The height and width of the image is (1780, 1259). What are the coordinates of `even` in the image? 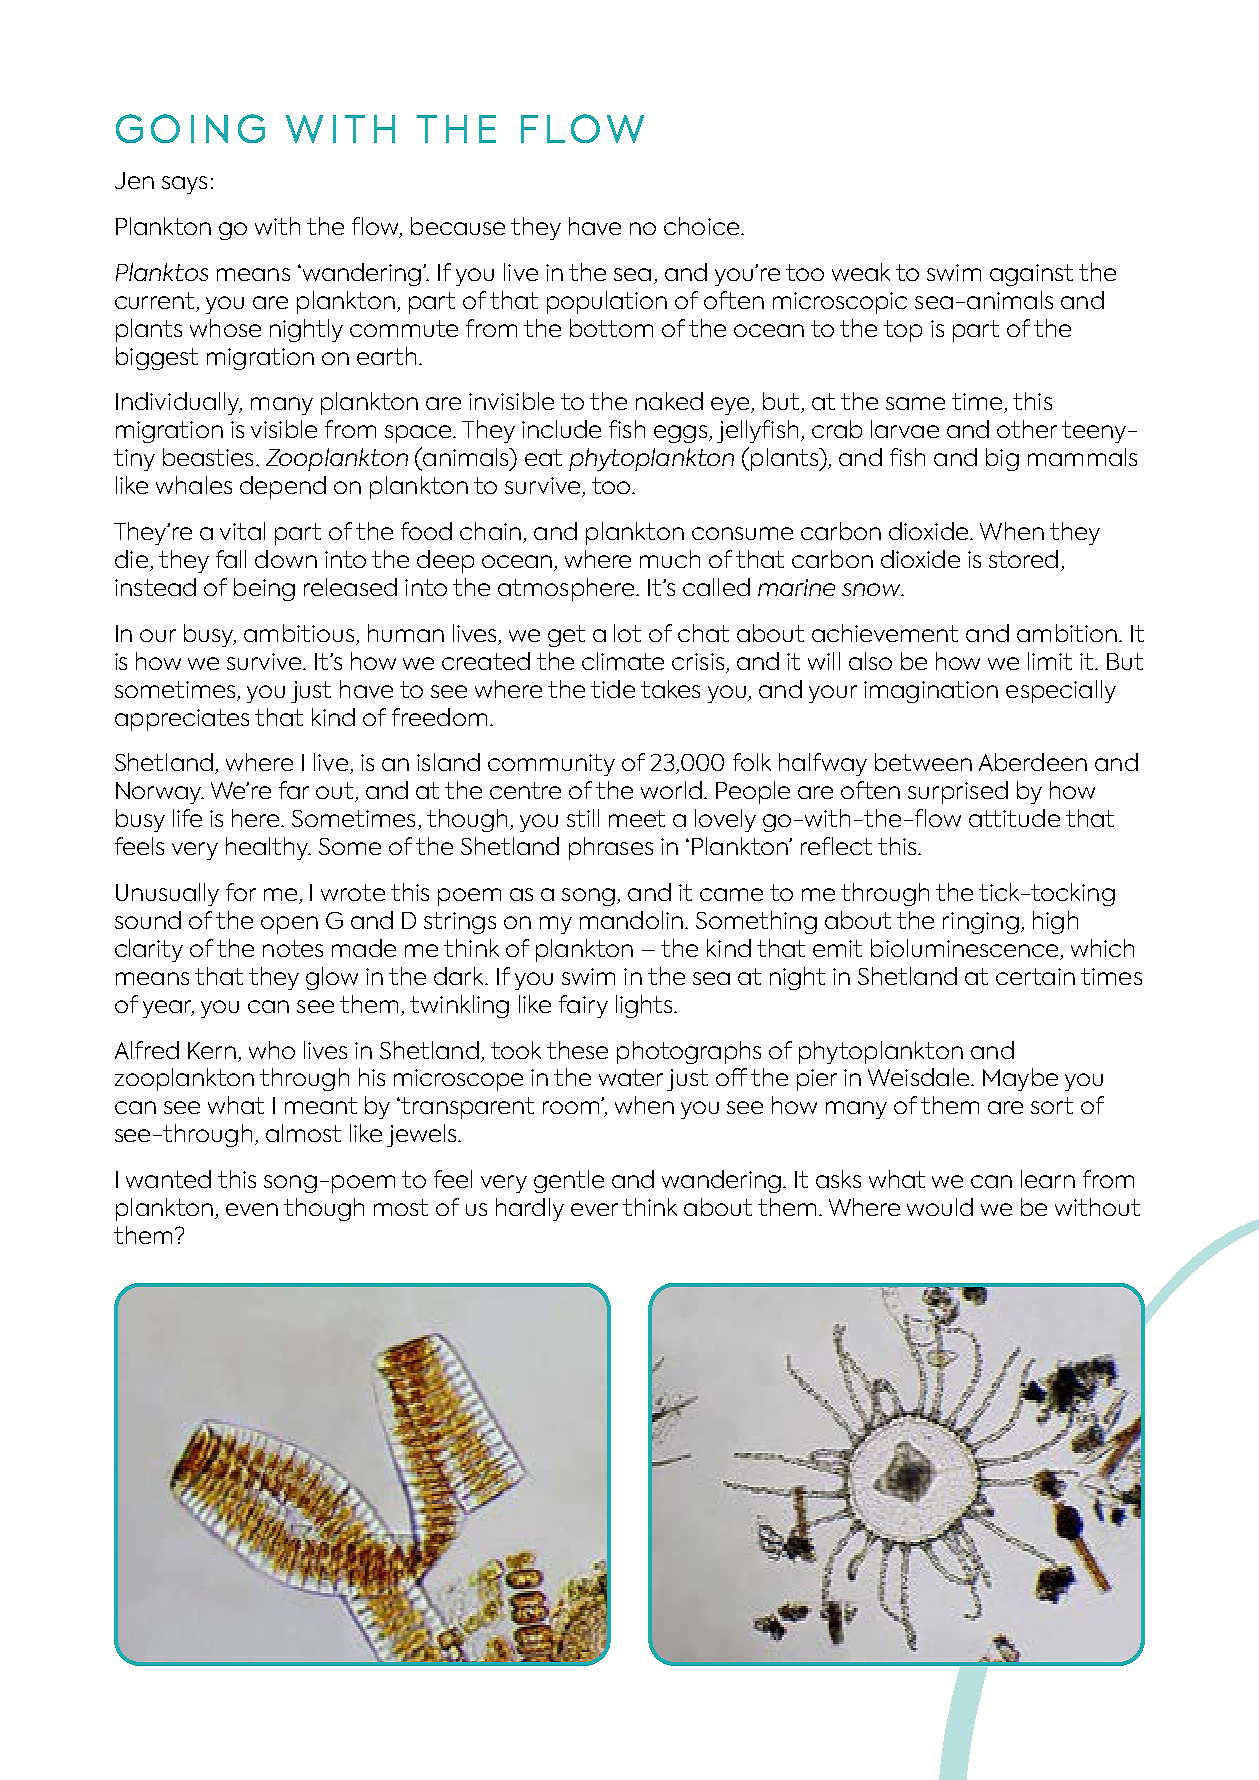 It's located at (252, 1209).
